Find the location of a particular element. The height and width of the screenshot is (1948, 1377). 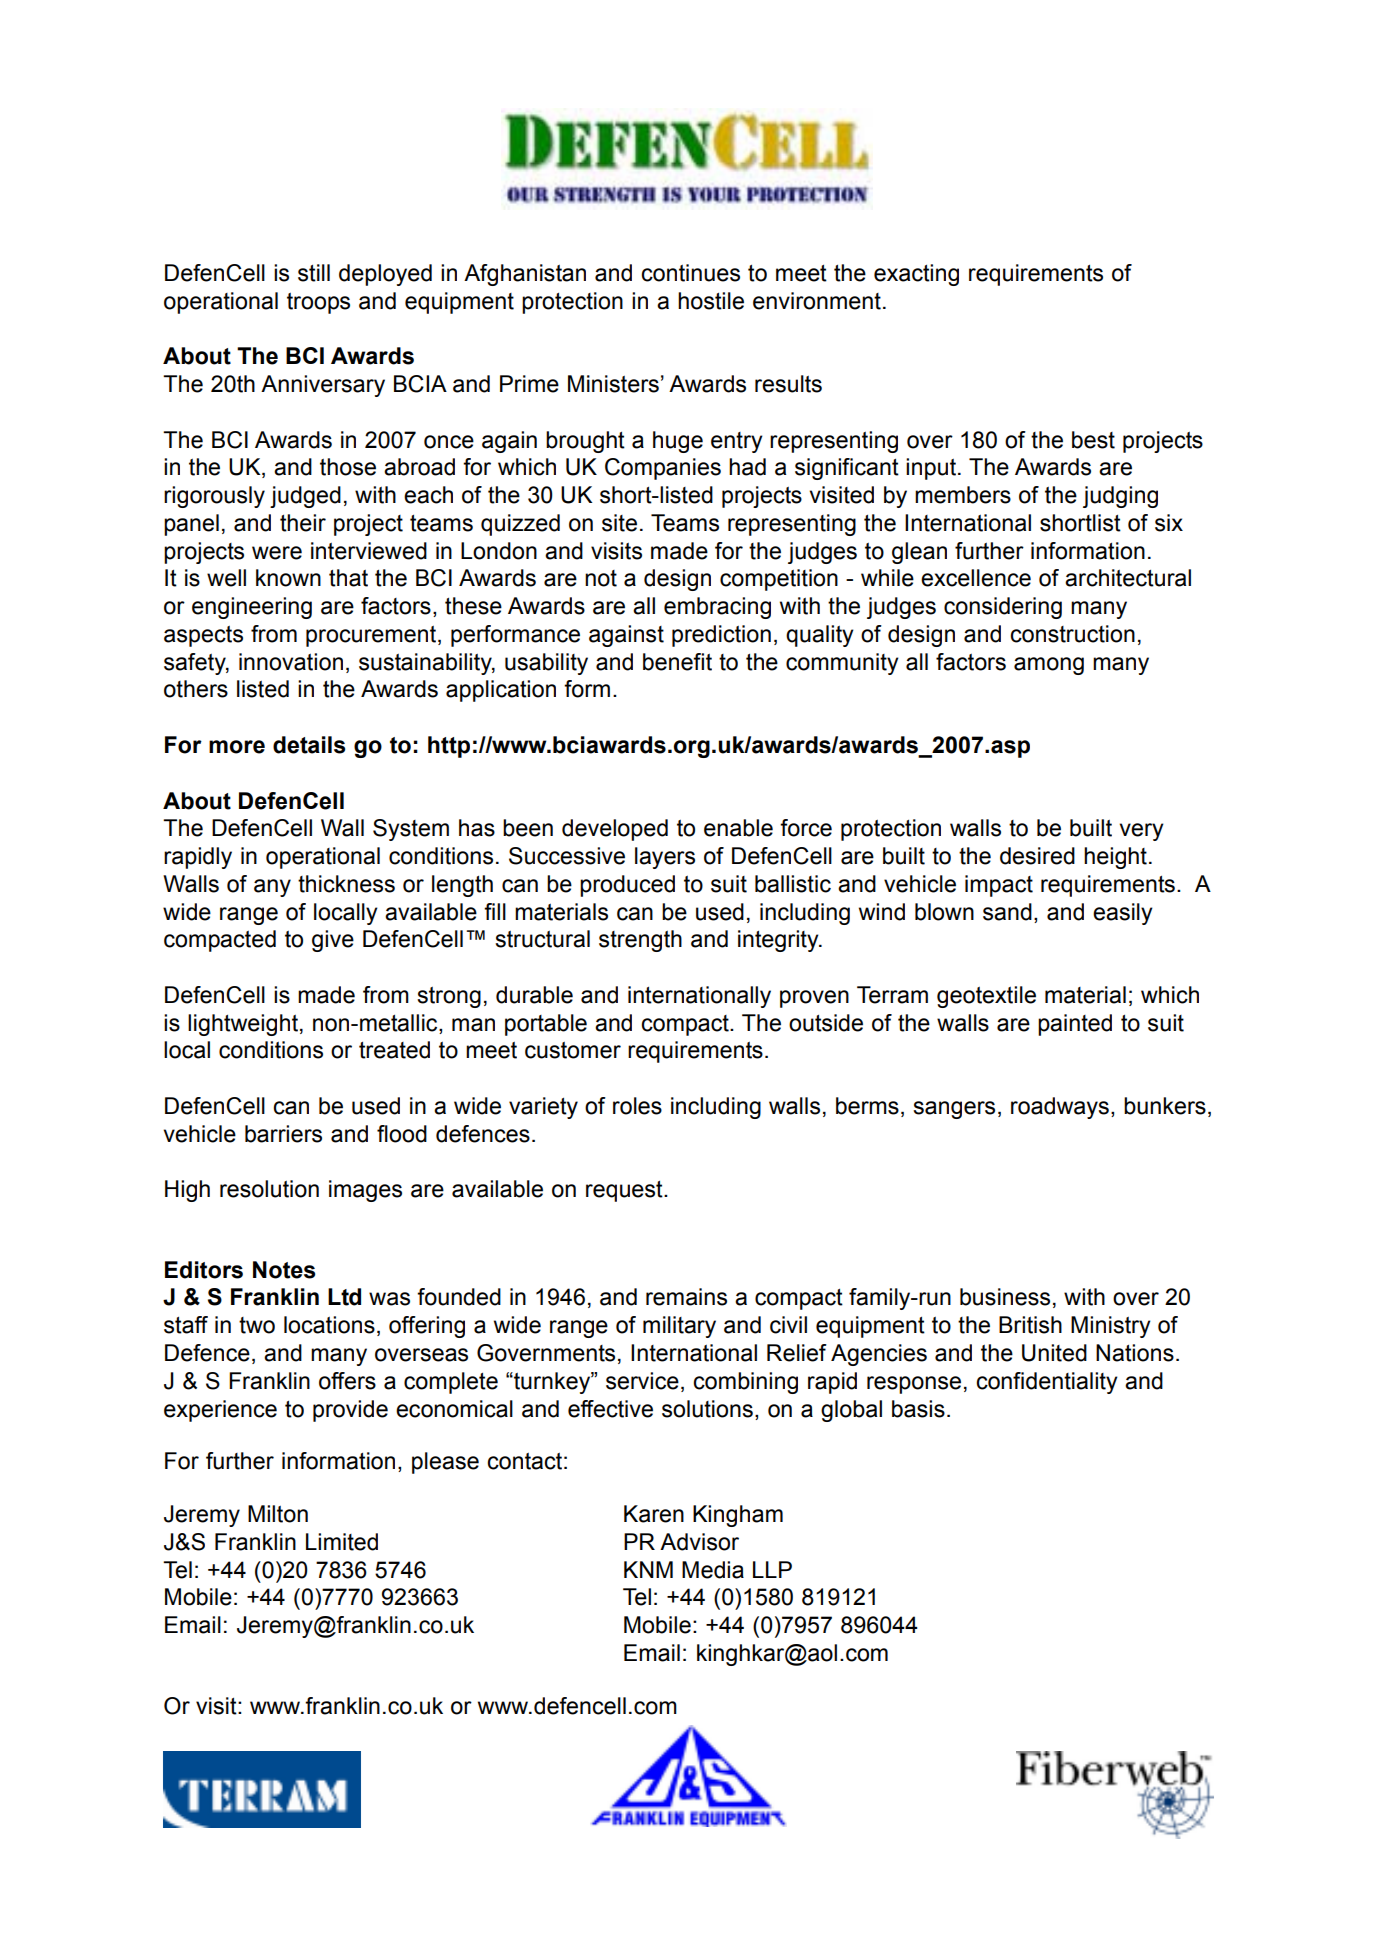

troops is located at coordinates (318, 303).
